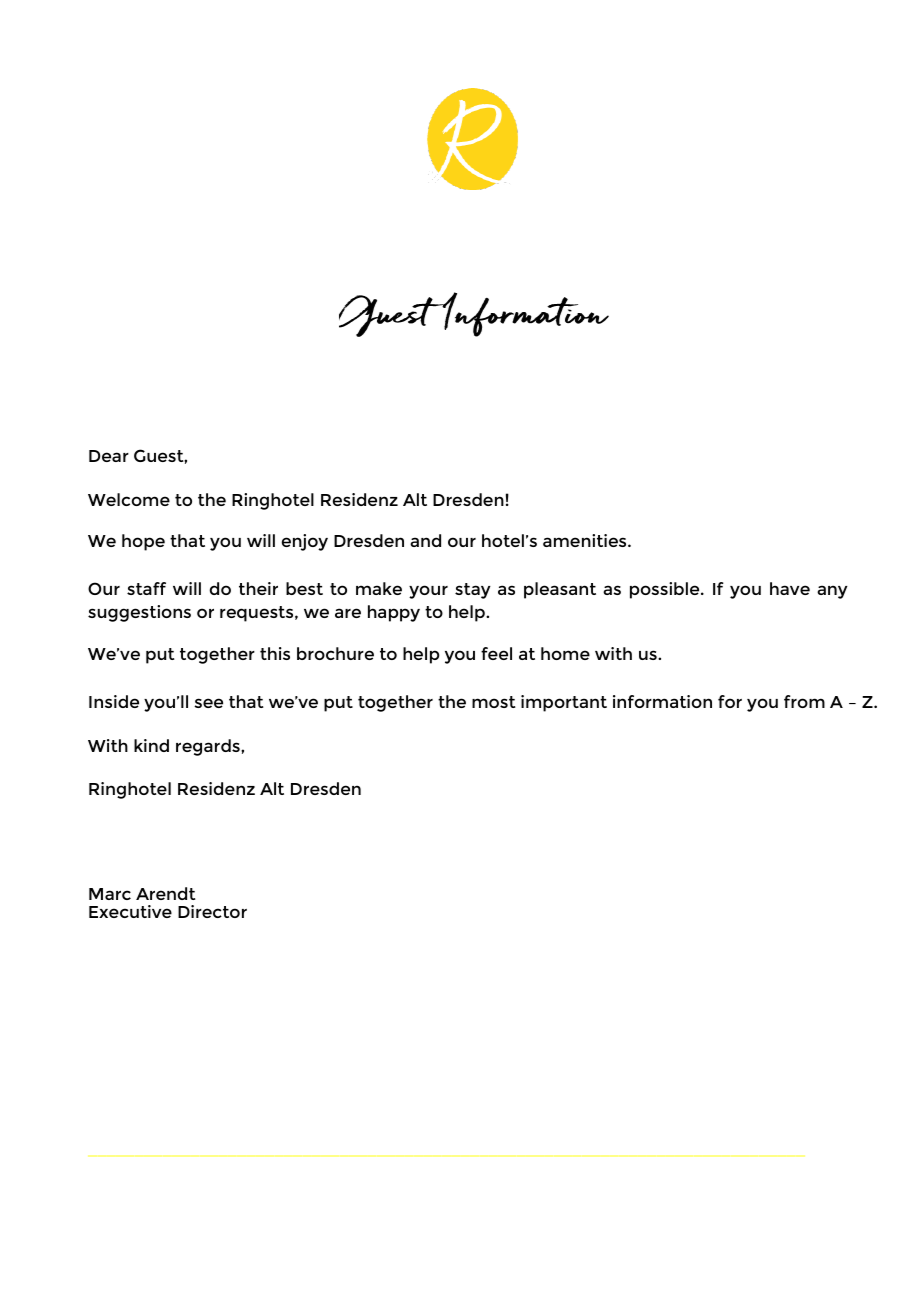 The image size is (924, 1308). What do you see at coordinates (130, 911) in the page?
I see `Executive` at bounding box center [130, 911].
